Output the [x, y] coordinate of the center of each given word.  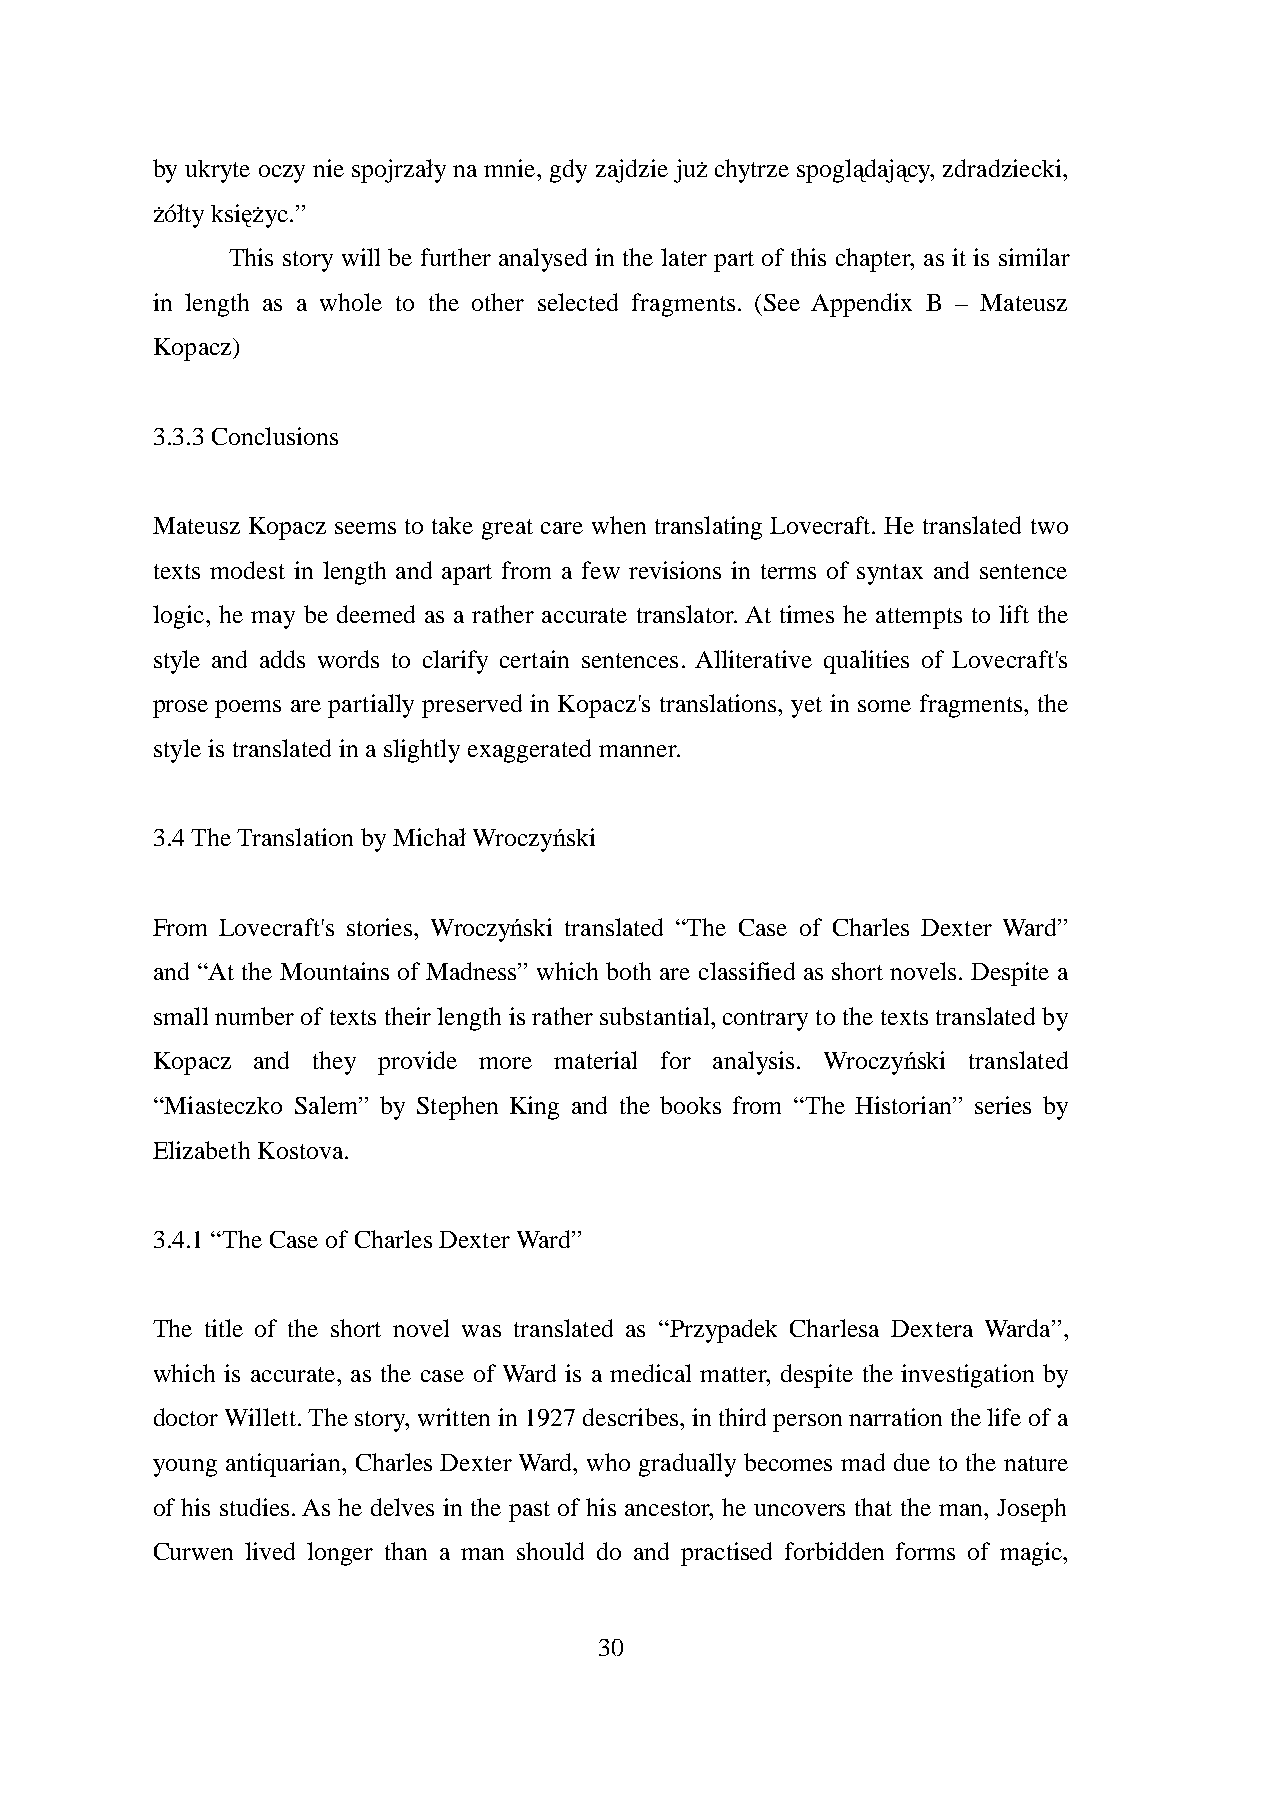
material [595, 1060]
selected [578, 302]
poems [248, 709]
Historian [904, 1105]
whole [351, 302]
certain [534, 659]
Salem [328, 1105]
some [884, 706]
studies [254, 1507]
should [550, 1551]
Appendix [861, 305]
